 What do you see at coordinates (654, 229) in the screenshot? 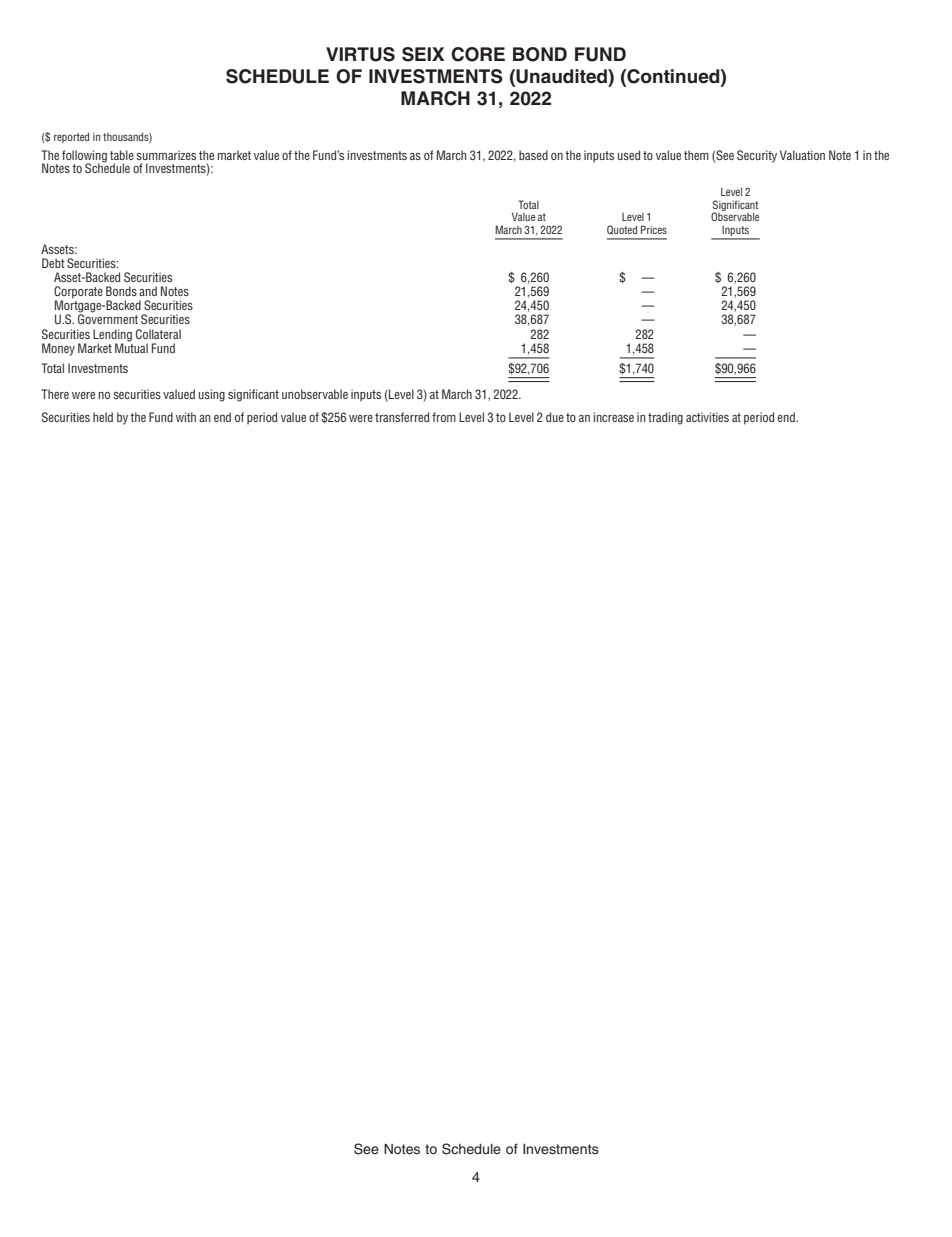
I see `Prices` at bounding box center [654, 229].
